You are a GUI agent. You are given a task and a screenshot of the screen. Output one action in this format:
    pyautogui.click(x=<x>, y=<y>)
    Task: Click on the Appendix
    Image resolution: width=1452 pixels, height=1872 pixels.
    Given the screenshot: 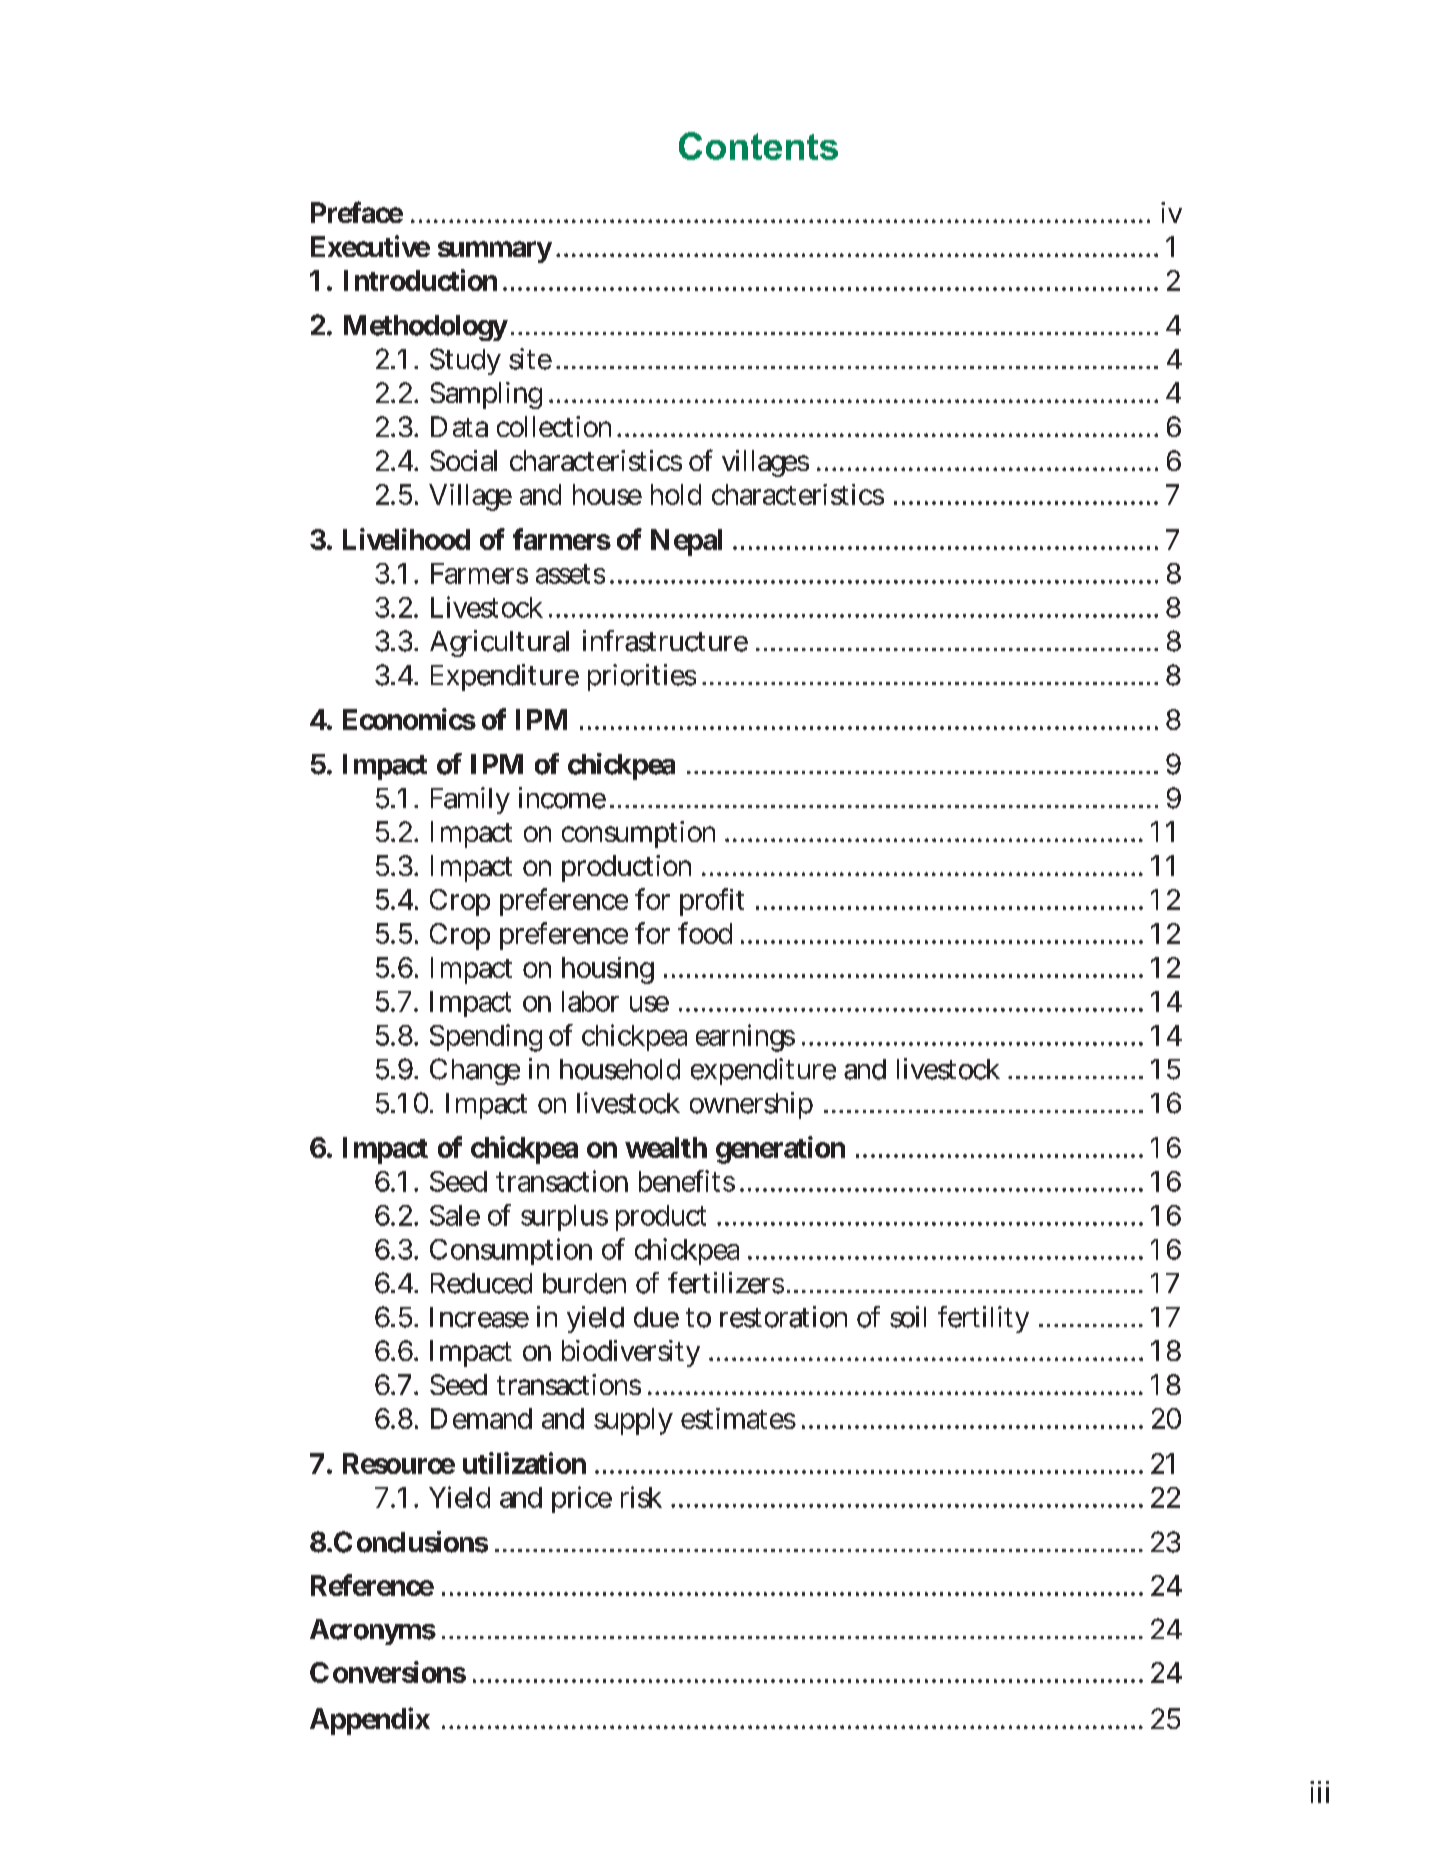 What is the action you would take?
    pyautogui.click(x=370, y=1721)
